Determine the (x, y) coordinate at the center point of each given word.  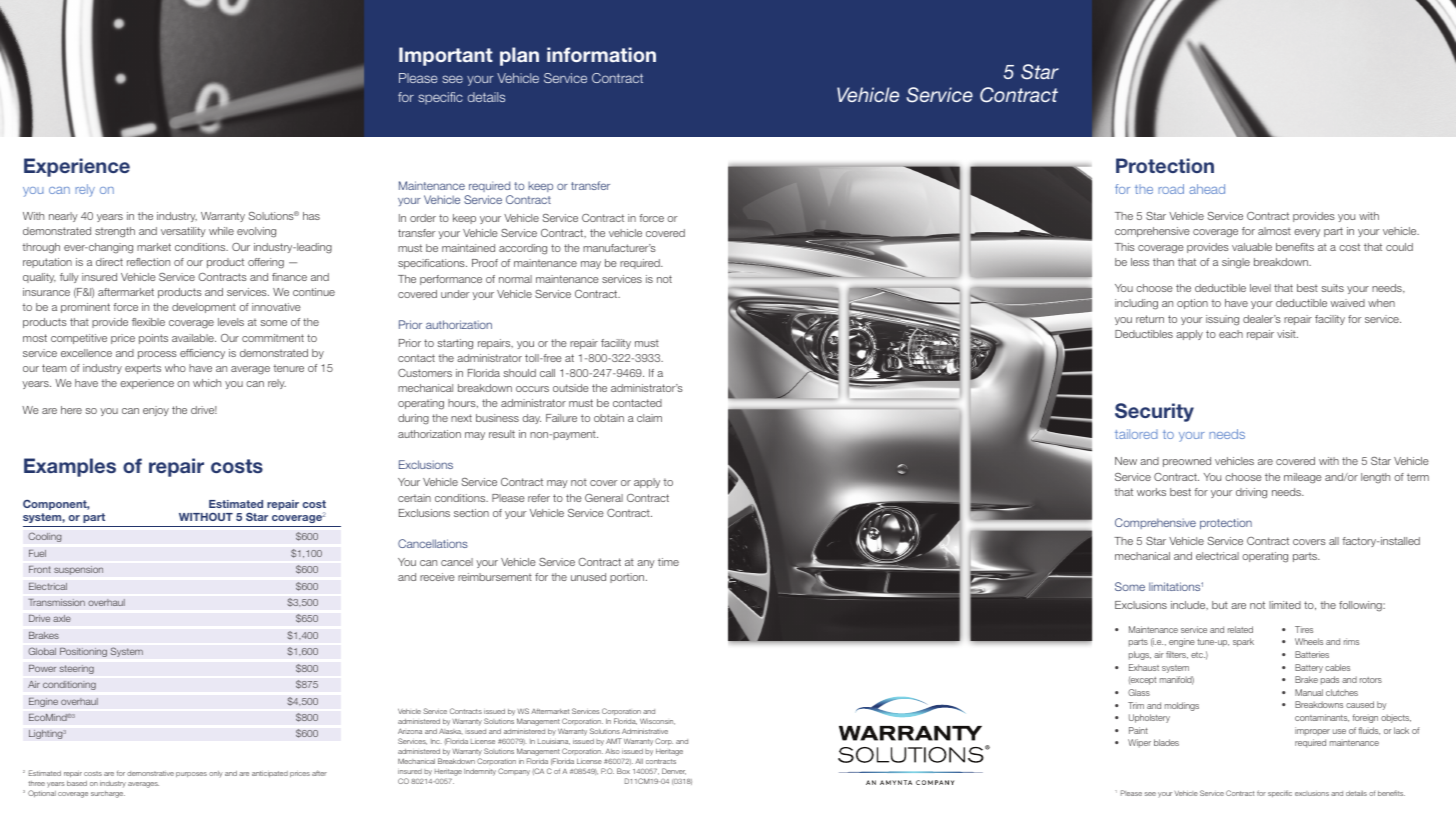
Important (446, 56)
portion (628, 578)
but (1220, 605)
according (523, 249)
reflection (148, 262)
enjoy (156, 411)
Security (1154, 412)
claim (649, 418)
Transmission (56, 602)
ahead (1207, 189)
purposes (191, 774)
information (601, 54)
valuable (1252, 247)
